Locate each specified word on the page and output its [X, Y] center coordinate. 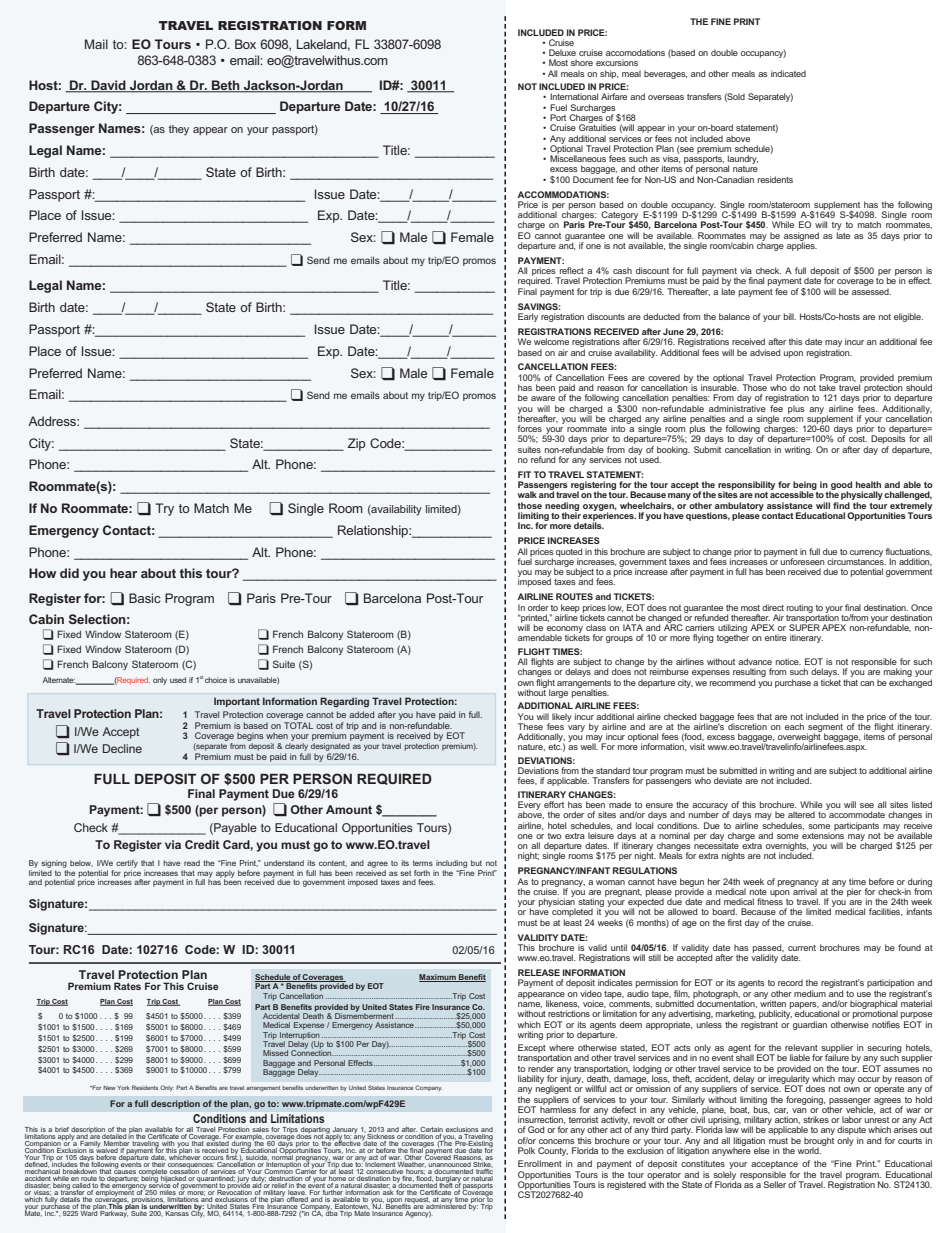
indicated [788, 73]
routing [800, 608]
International [574, 96]
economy [565, 630]
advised [765, 352]
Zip [357, 444]
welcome [551, 341]
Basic [145, 598]
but [476, 863]
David [108, 86]
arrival [804, 890]
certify [127, 865]
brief [62, 1129]
